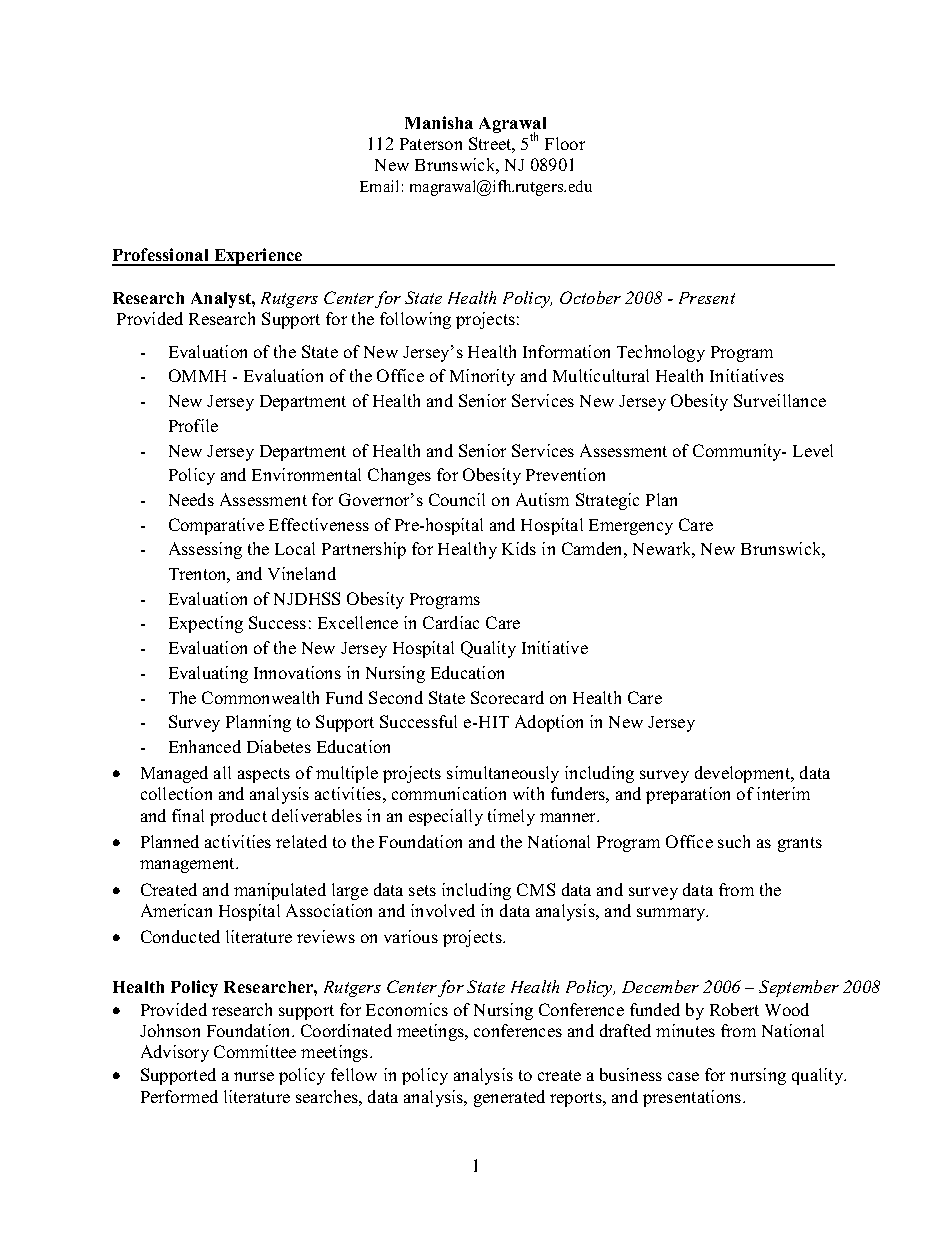 The width and height of the screenshot is (952, 1233). I want to click on Expecting, so click(206, 624).
